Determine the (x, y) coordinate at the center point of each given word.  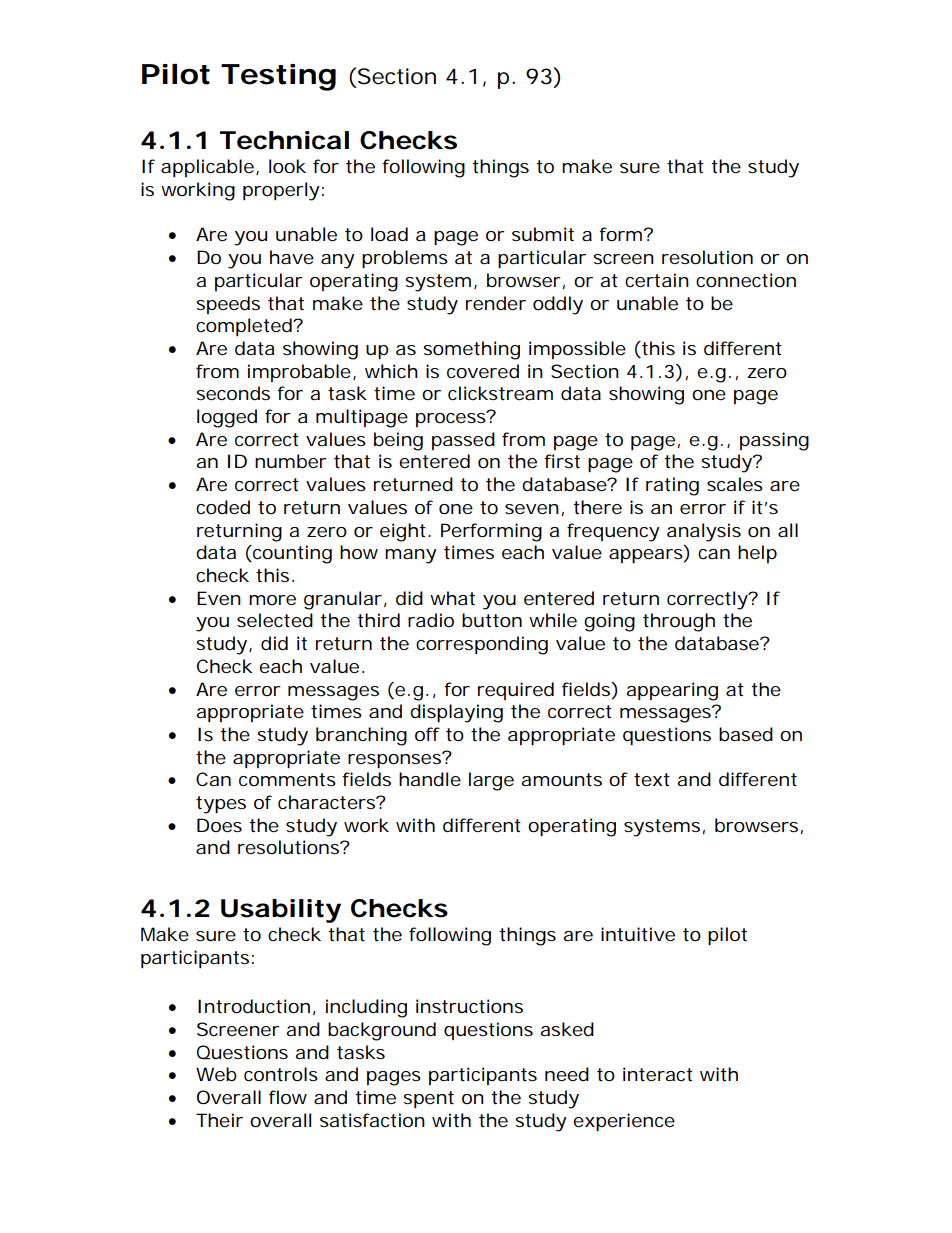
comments (287, 779)
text (652, 779)
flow (288, 1097)
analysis (704, 532)
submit (543, 234)
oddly (558, 305)
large (491, 781)
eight (403, 532)
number (291, 461)
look (287, 166)
